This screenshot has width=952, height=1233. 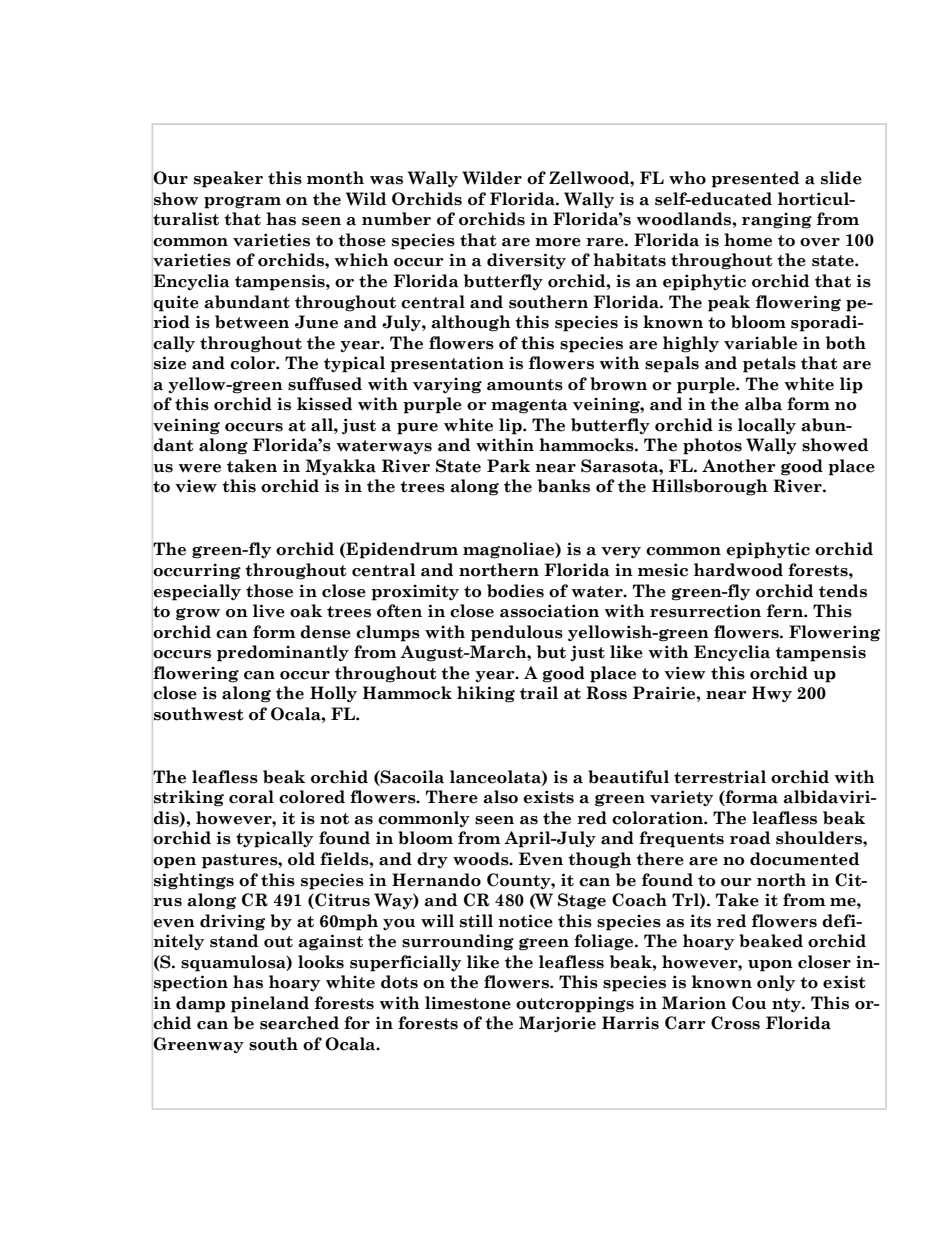 I want to click on hardwood, so click(x=738, y=570).
